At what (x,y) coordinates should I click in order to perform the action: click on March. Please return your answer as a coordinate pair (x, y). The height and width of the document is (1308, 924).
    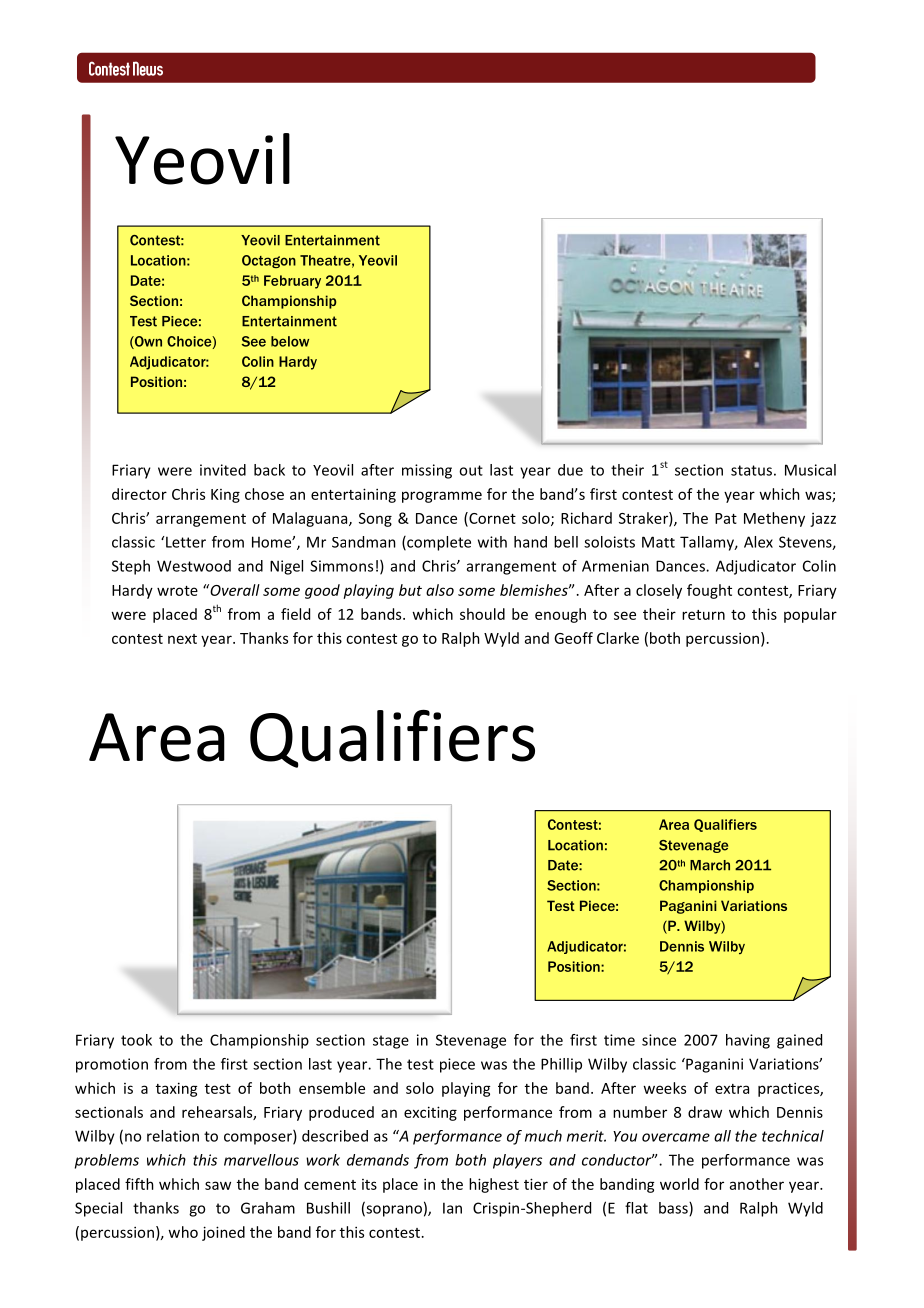
    Looking at the image, I should click on (710, 865).
